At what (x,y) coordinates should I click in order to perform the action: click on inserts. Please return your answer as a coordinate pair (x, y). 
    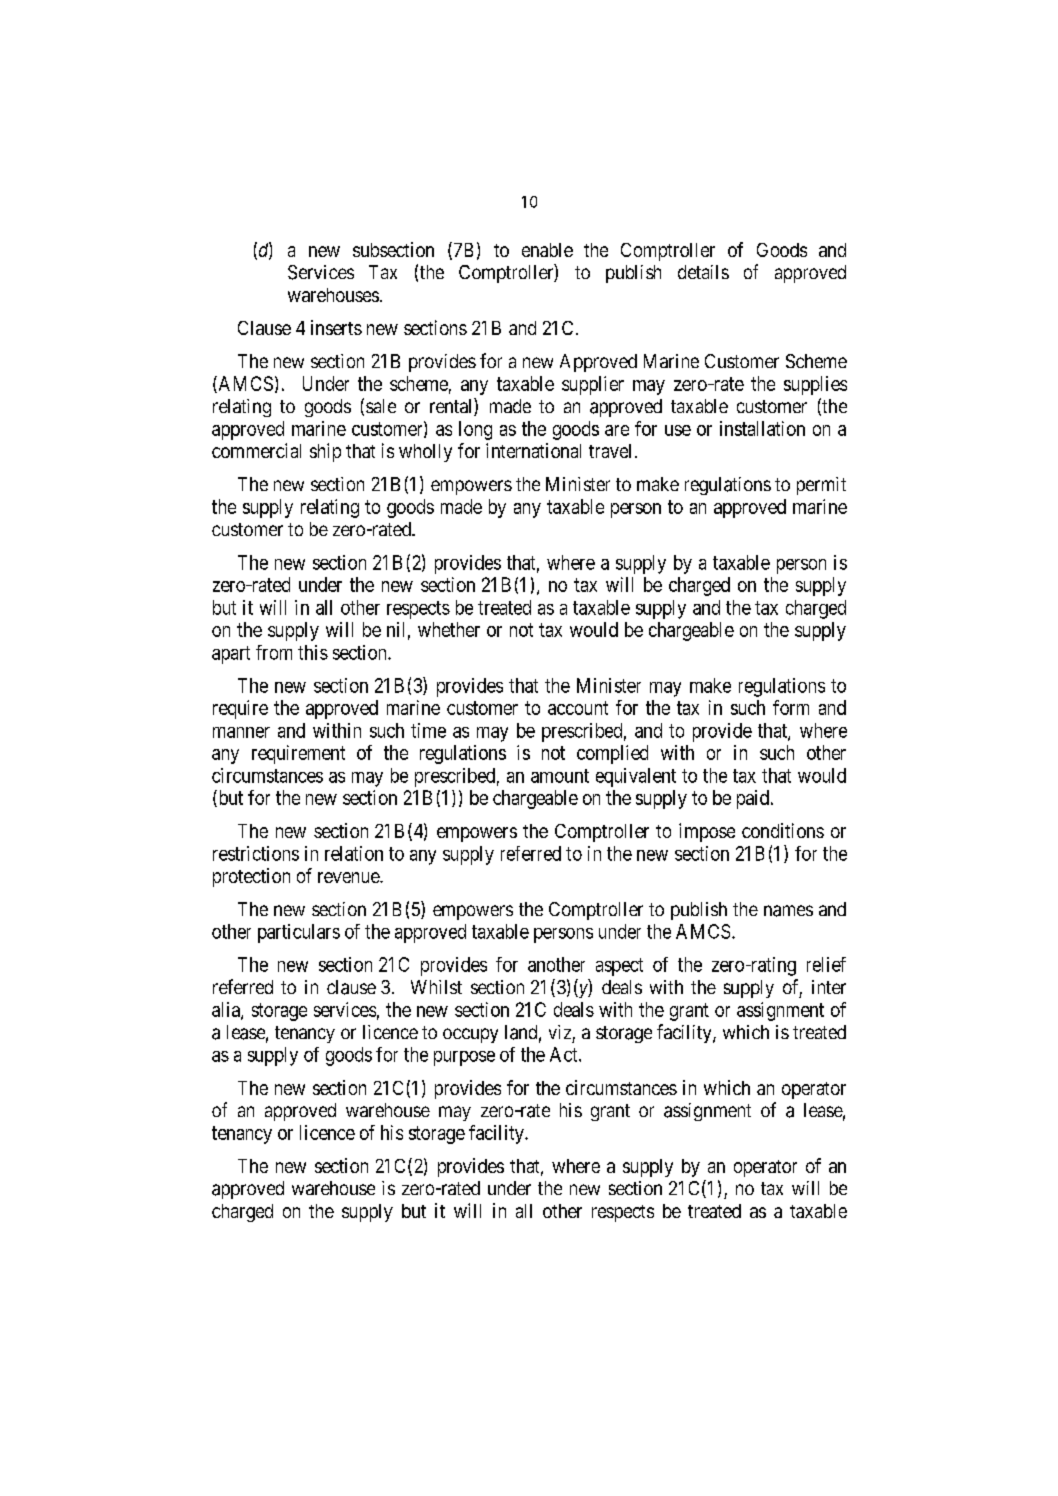
    Looking at the image, I should click on (336, 327).
